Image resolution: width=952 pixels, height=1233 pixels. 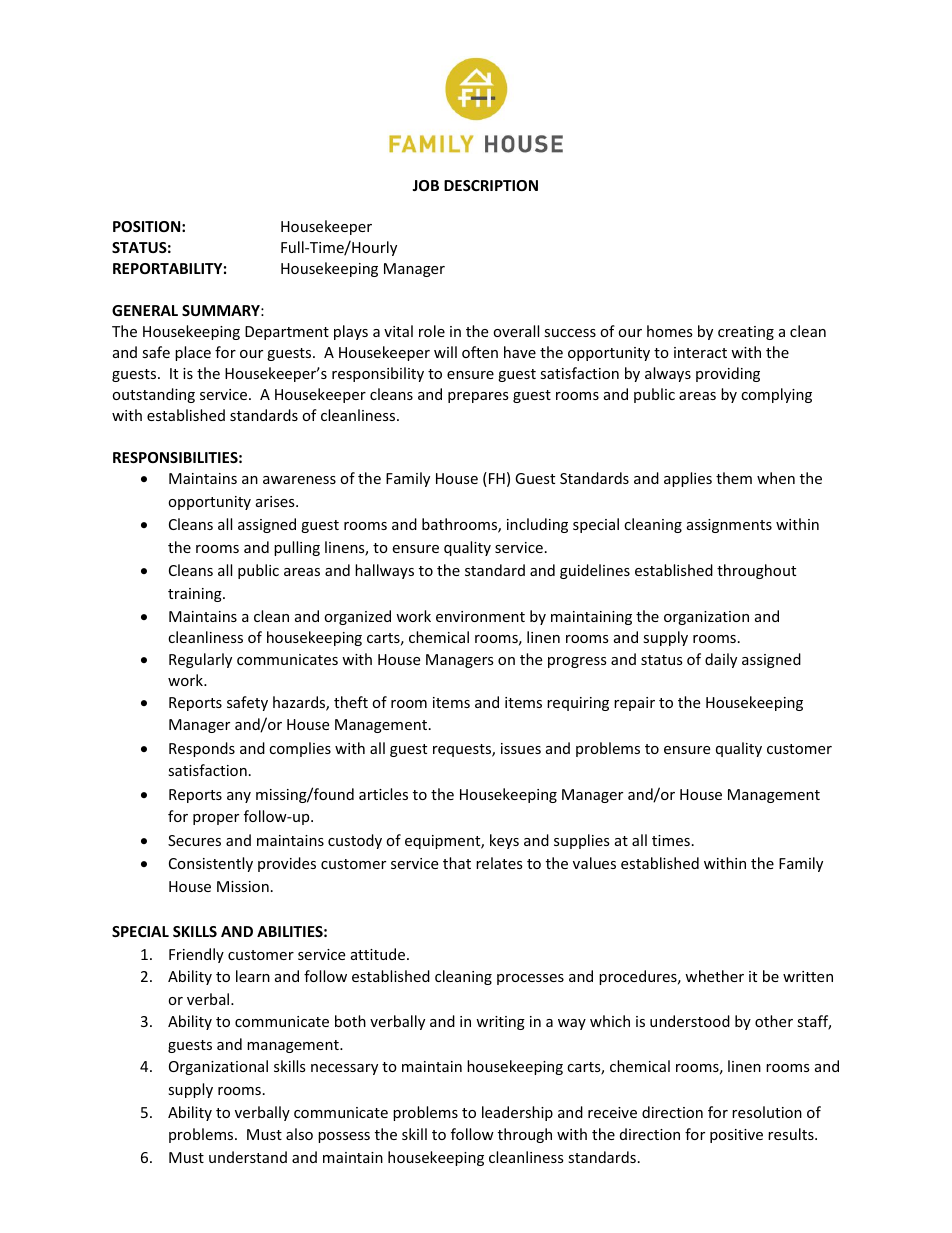 I want to click on proper, so click(x=216, y=819).
